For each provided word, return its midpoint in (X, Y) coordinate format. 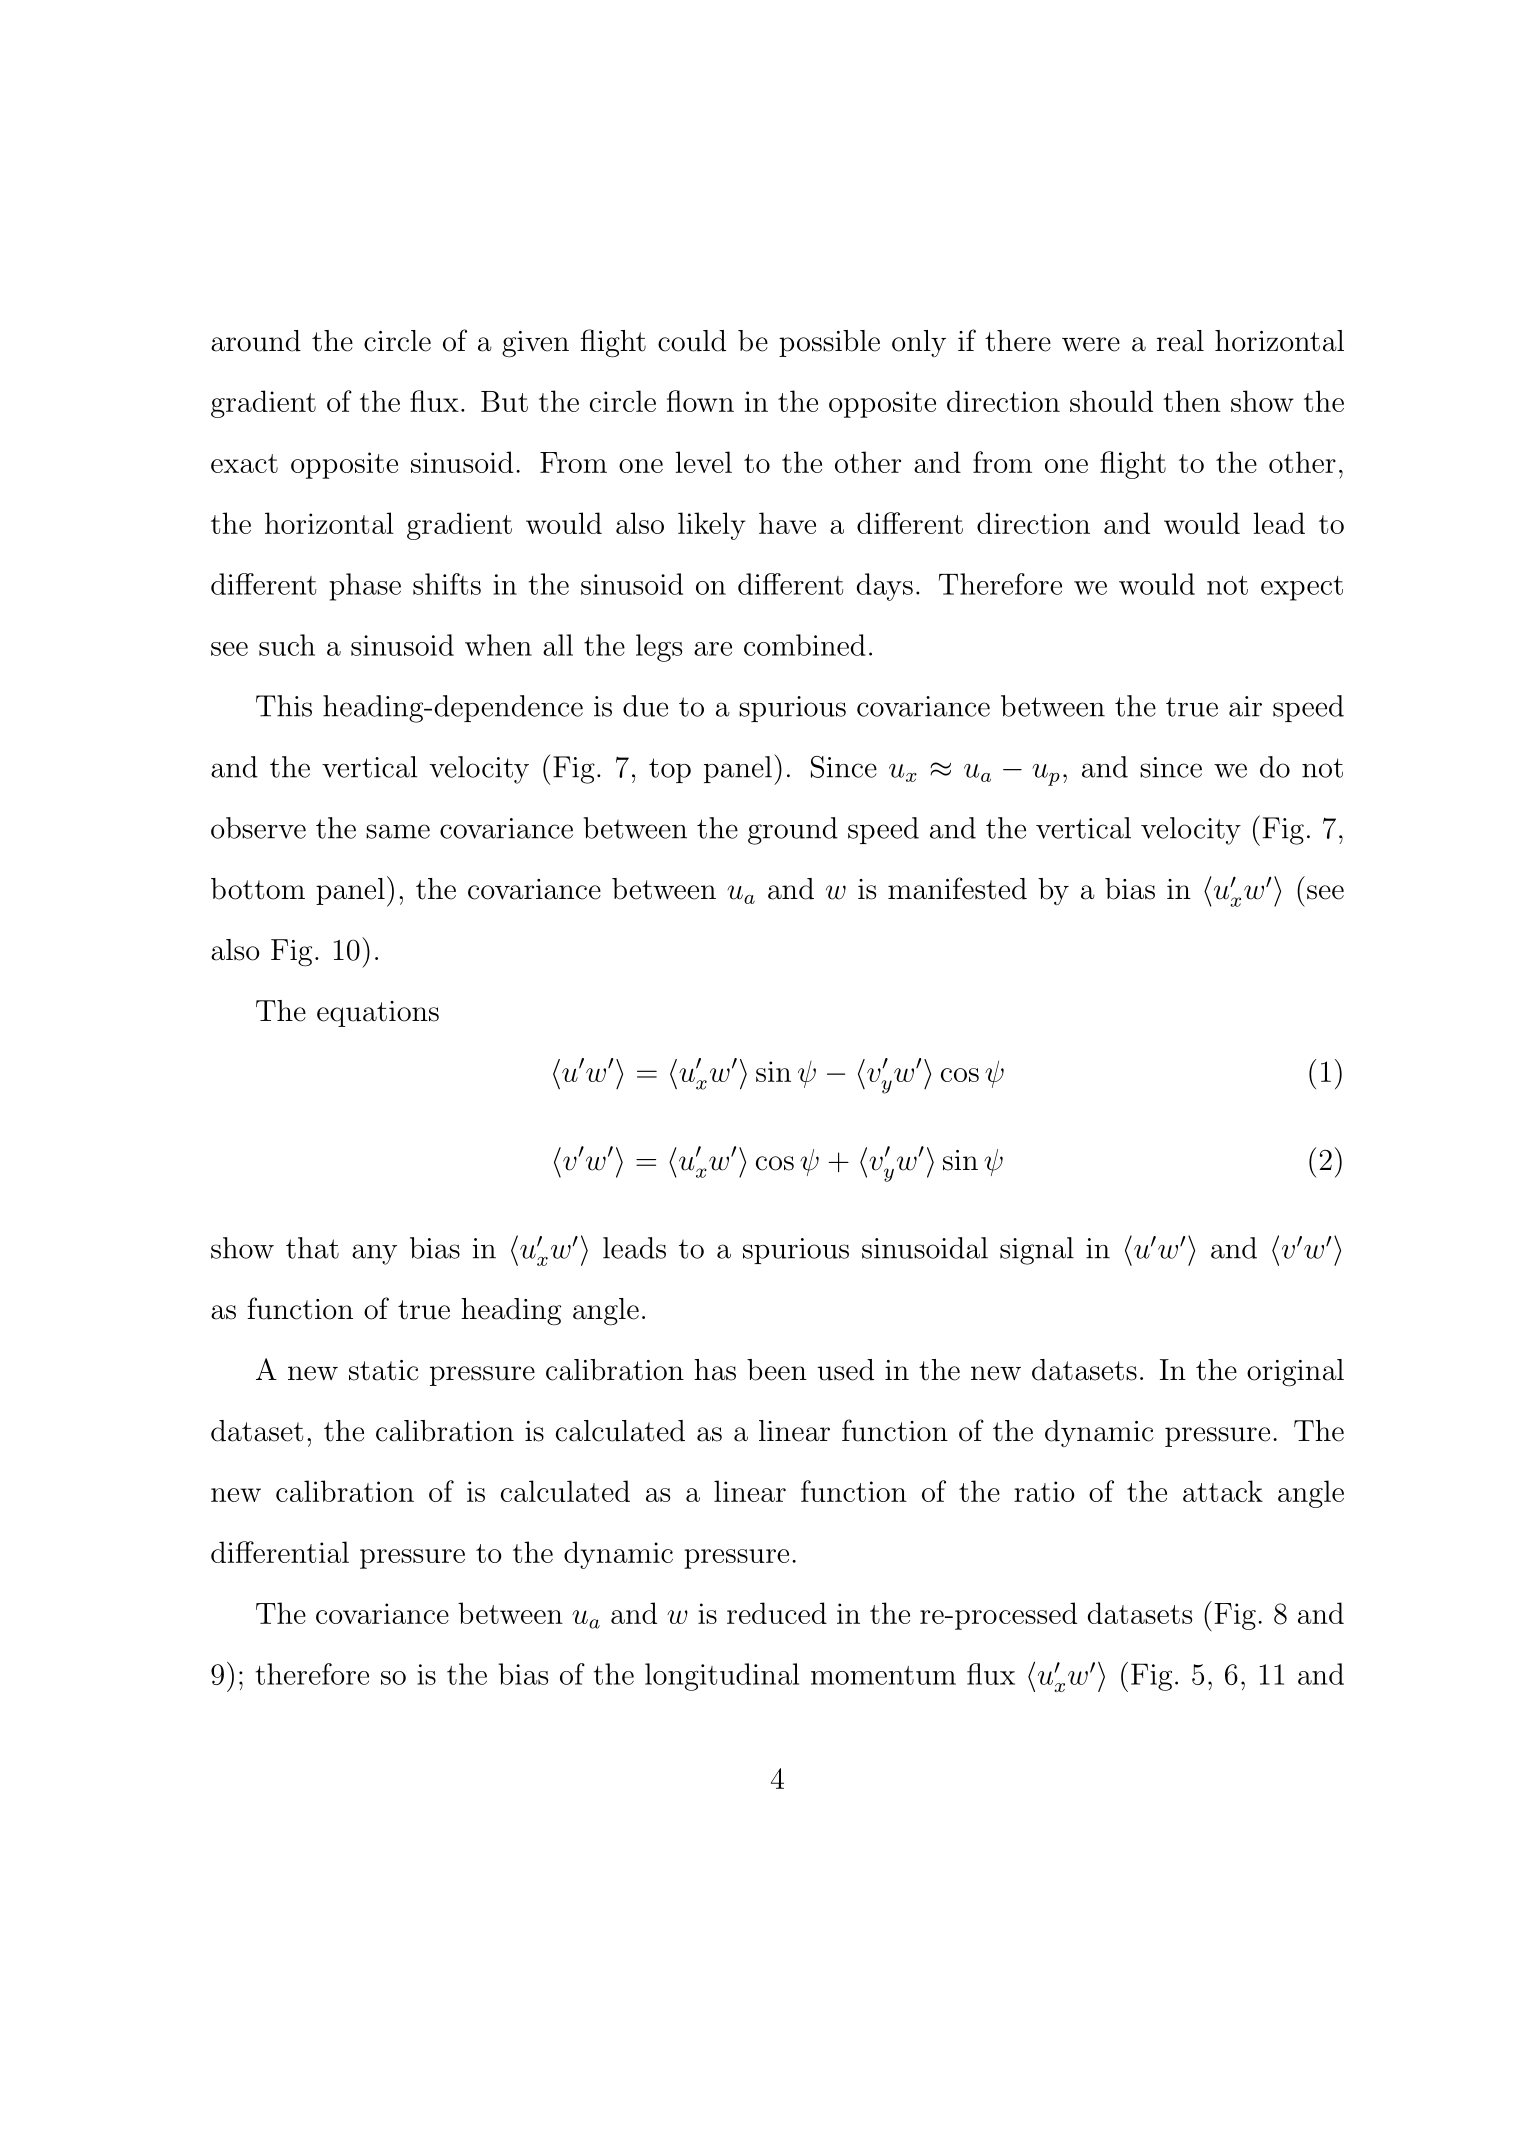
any (374, 1254)
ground (793, 831)
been (777, 1370)
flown (700, 401)
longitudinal (722, 1677)
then (1192, 401)
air (1245, 706)
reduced (777, 1613)
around (256, 341)
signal (1037, 1251)
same (398, 831)
